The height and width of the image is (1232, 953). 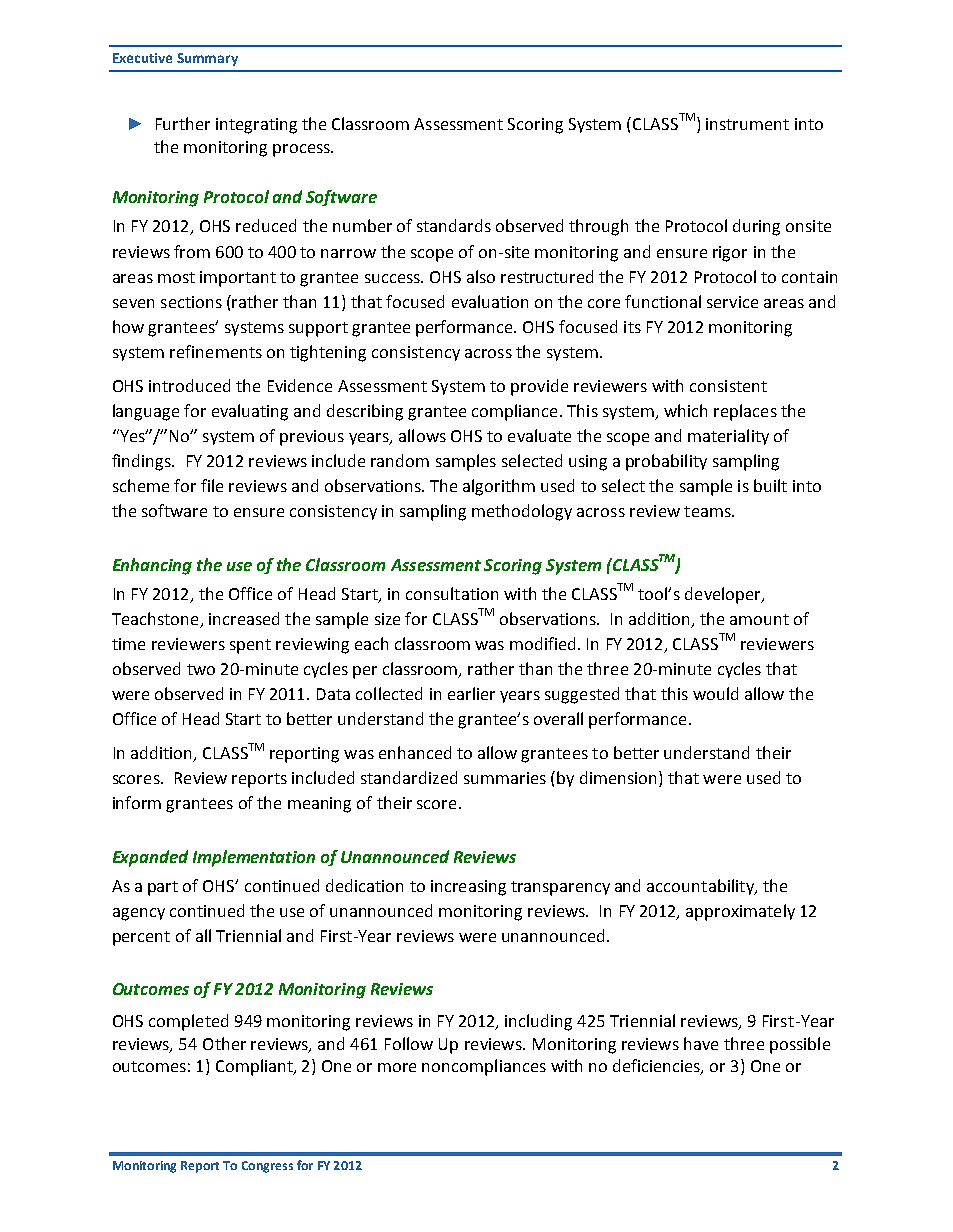 I want to click on have, so click(x=701, y=1043).
